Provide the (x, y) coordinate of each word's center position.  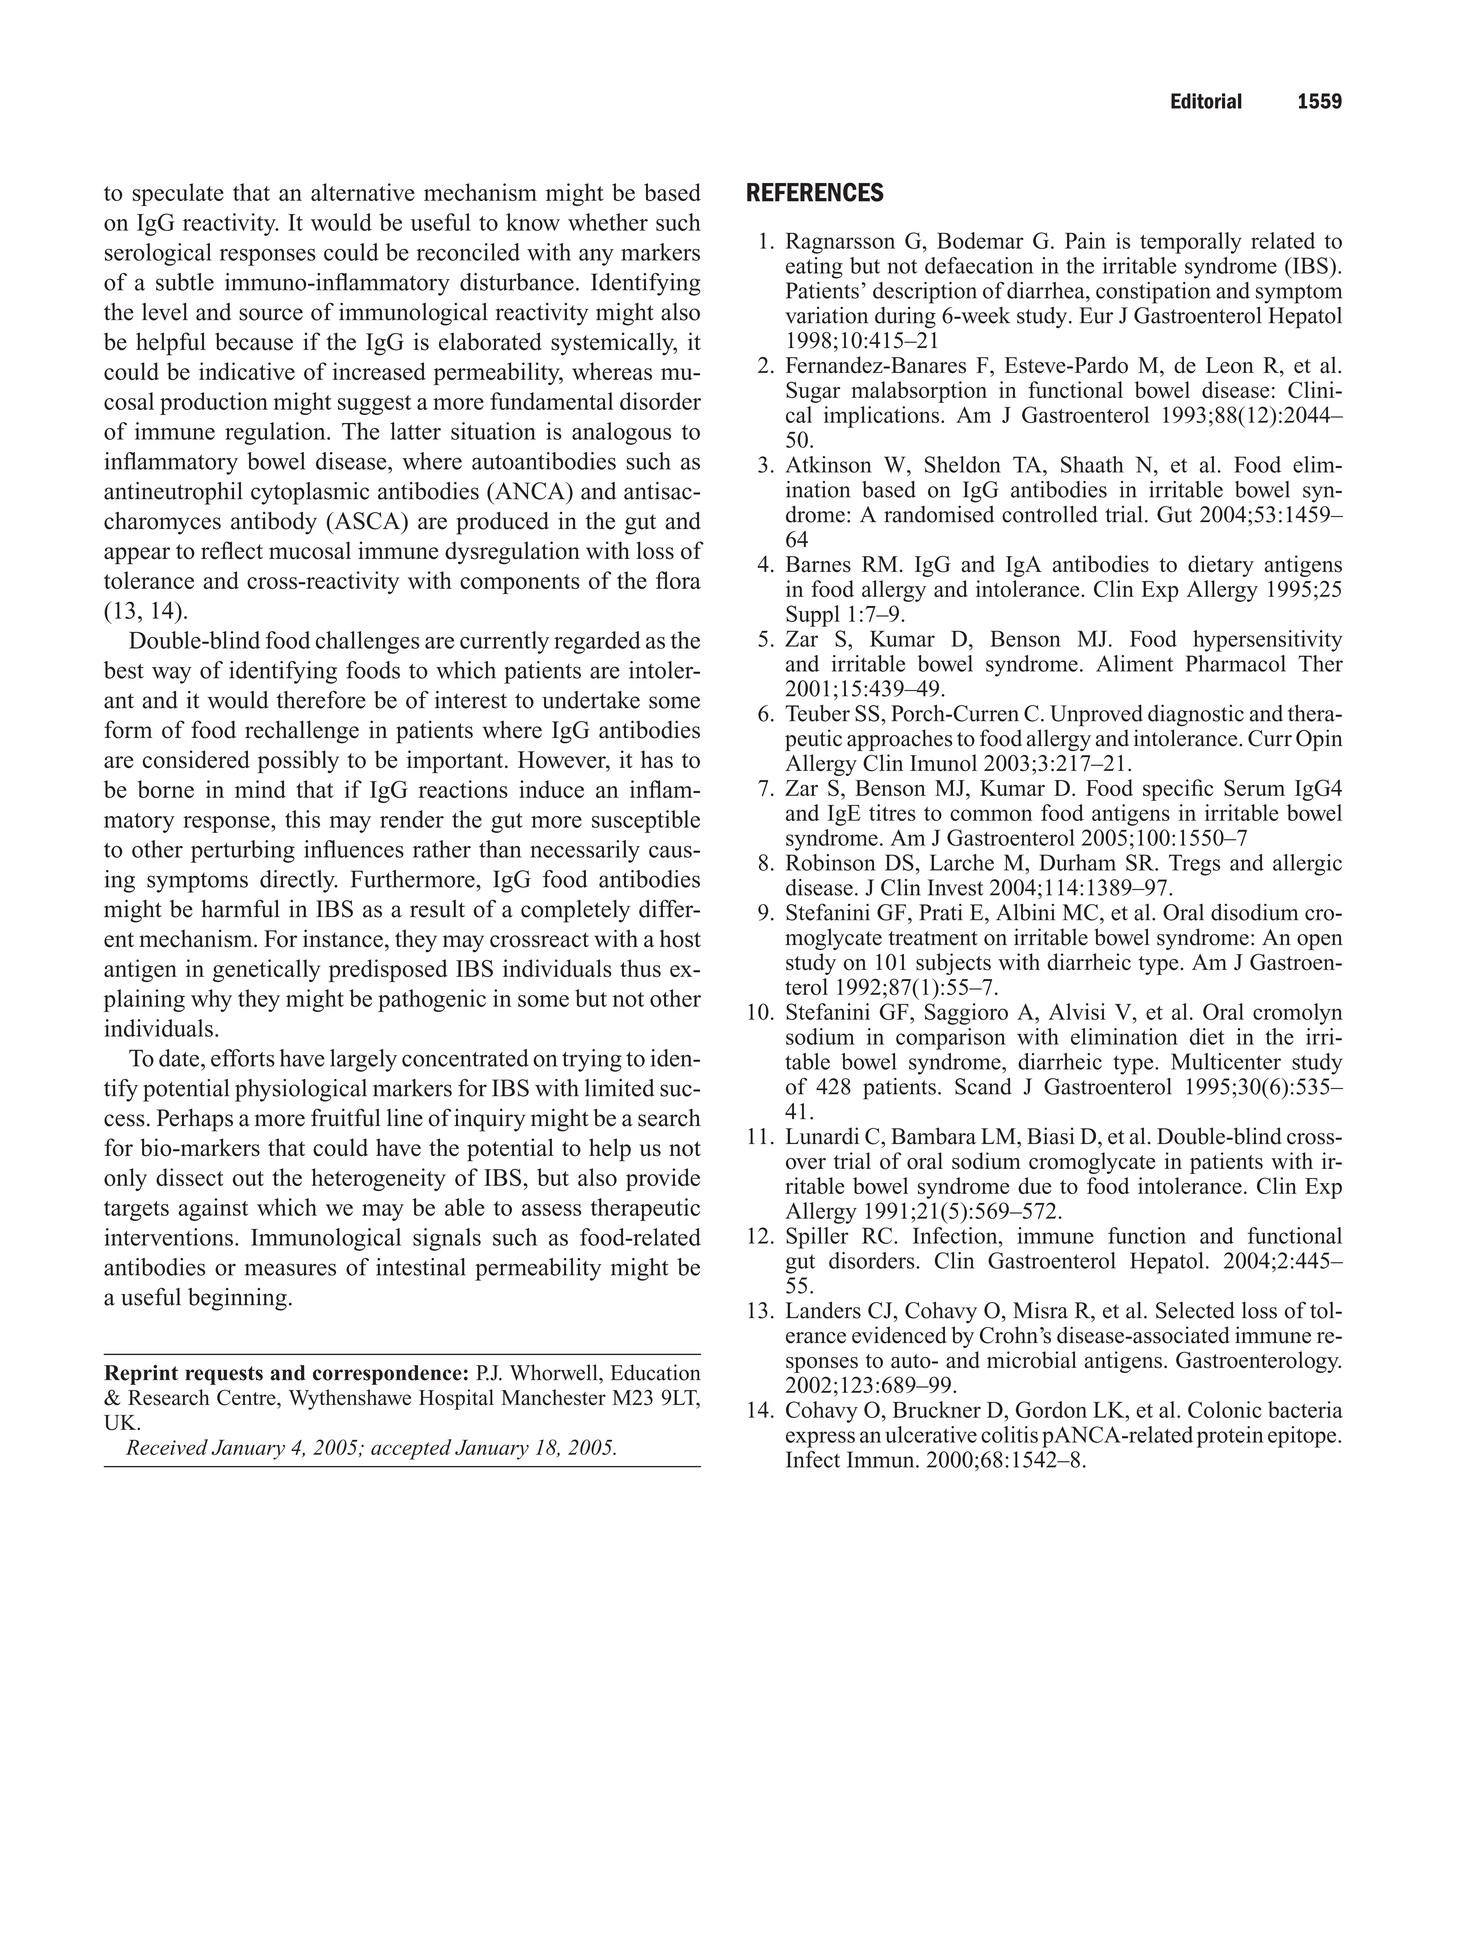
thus (640, 968)
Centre (247, 1397)
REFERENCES (815, 192)
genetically (266, 970)
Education (656, 1372)
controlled (1050, 514)
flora (678, 580)
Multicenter (1226, 1061)
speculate (178, 194)
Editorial (1206, 101)
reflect (232, 550)
